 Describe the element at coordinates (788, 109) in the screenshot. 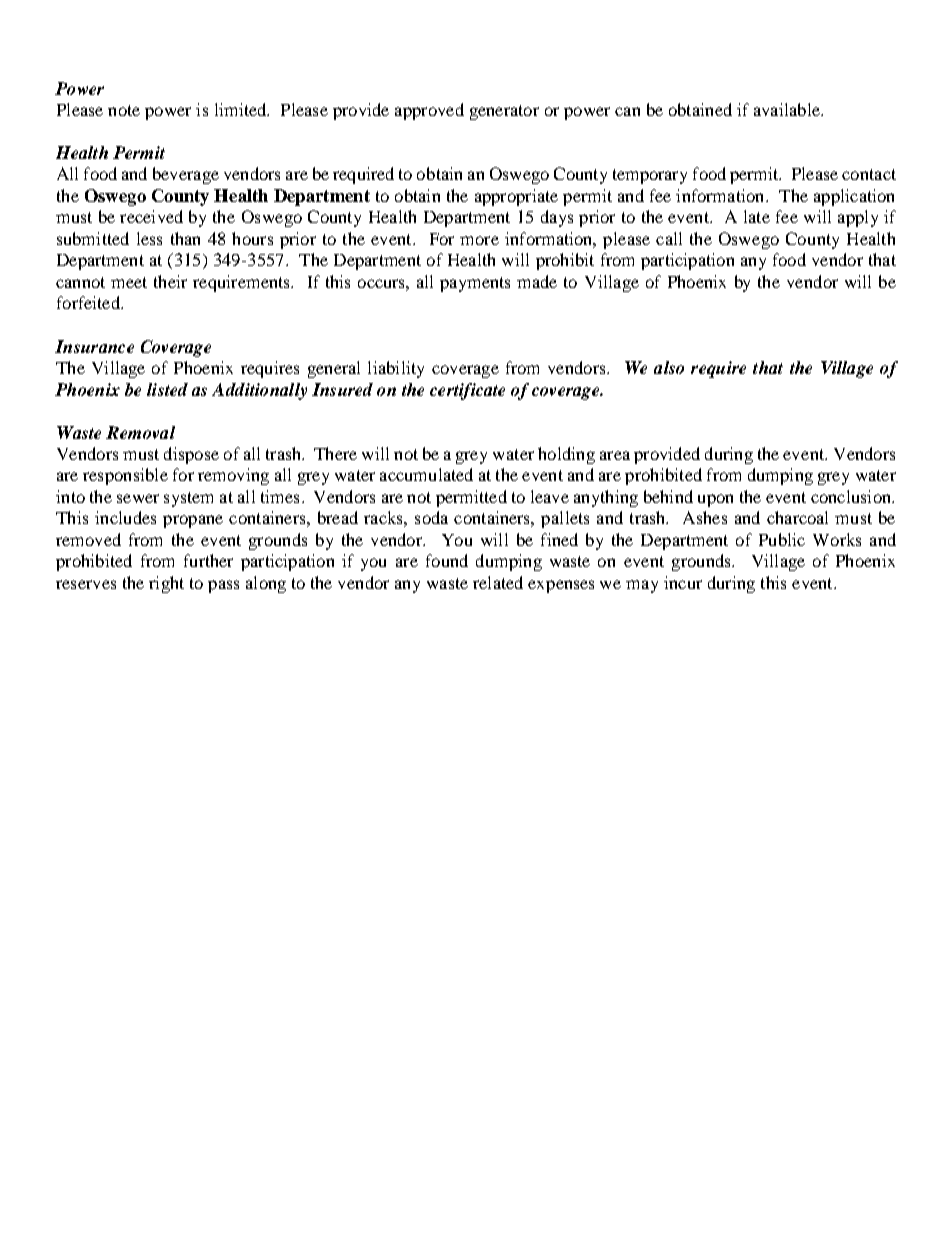

I see `available` at that location.
